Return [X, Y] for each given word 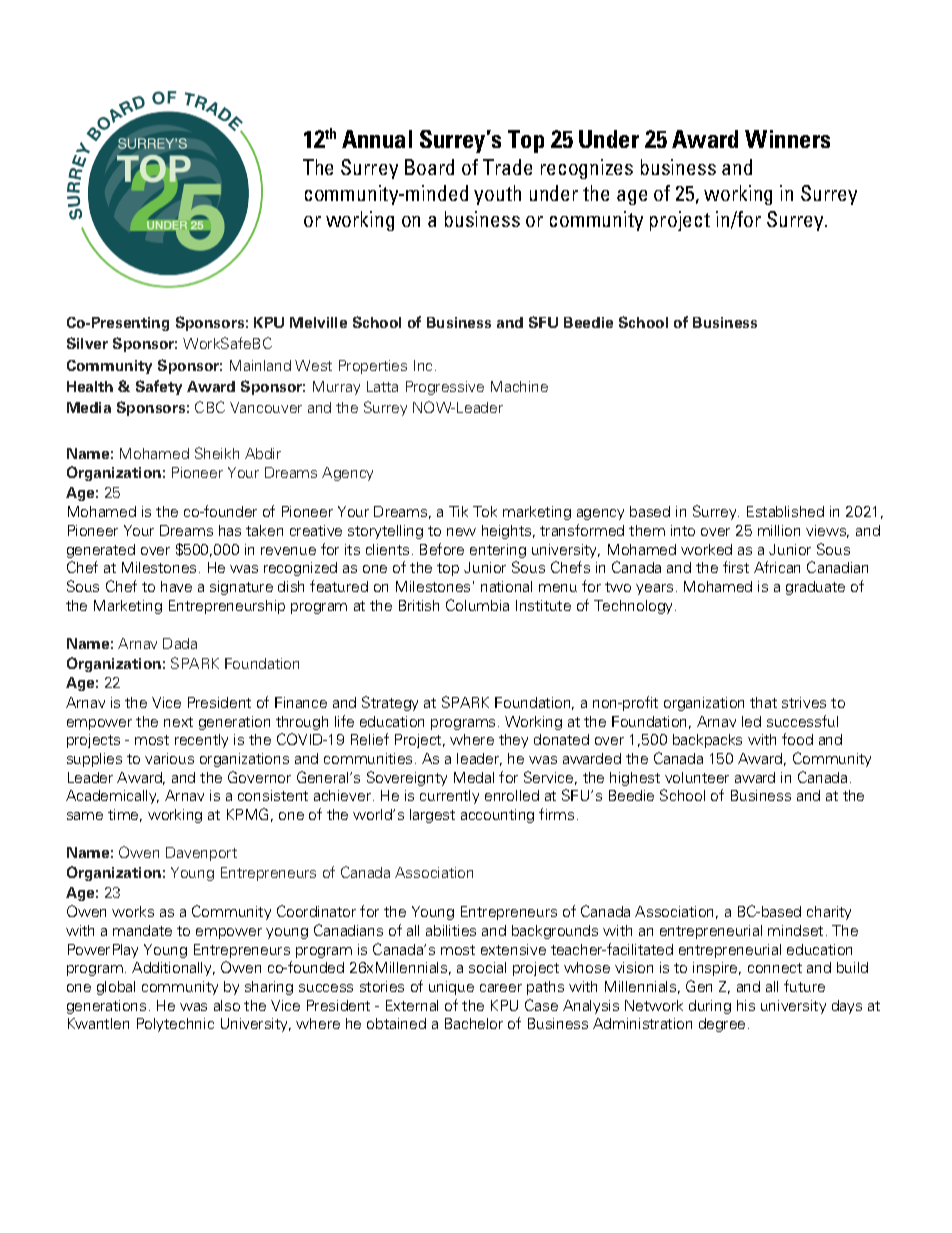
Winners [787, 139]
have [176, 586]
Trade [507, 167]
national [506, 586]
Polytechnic [175, 1025]
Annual [377, 139]
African [777, 567]
